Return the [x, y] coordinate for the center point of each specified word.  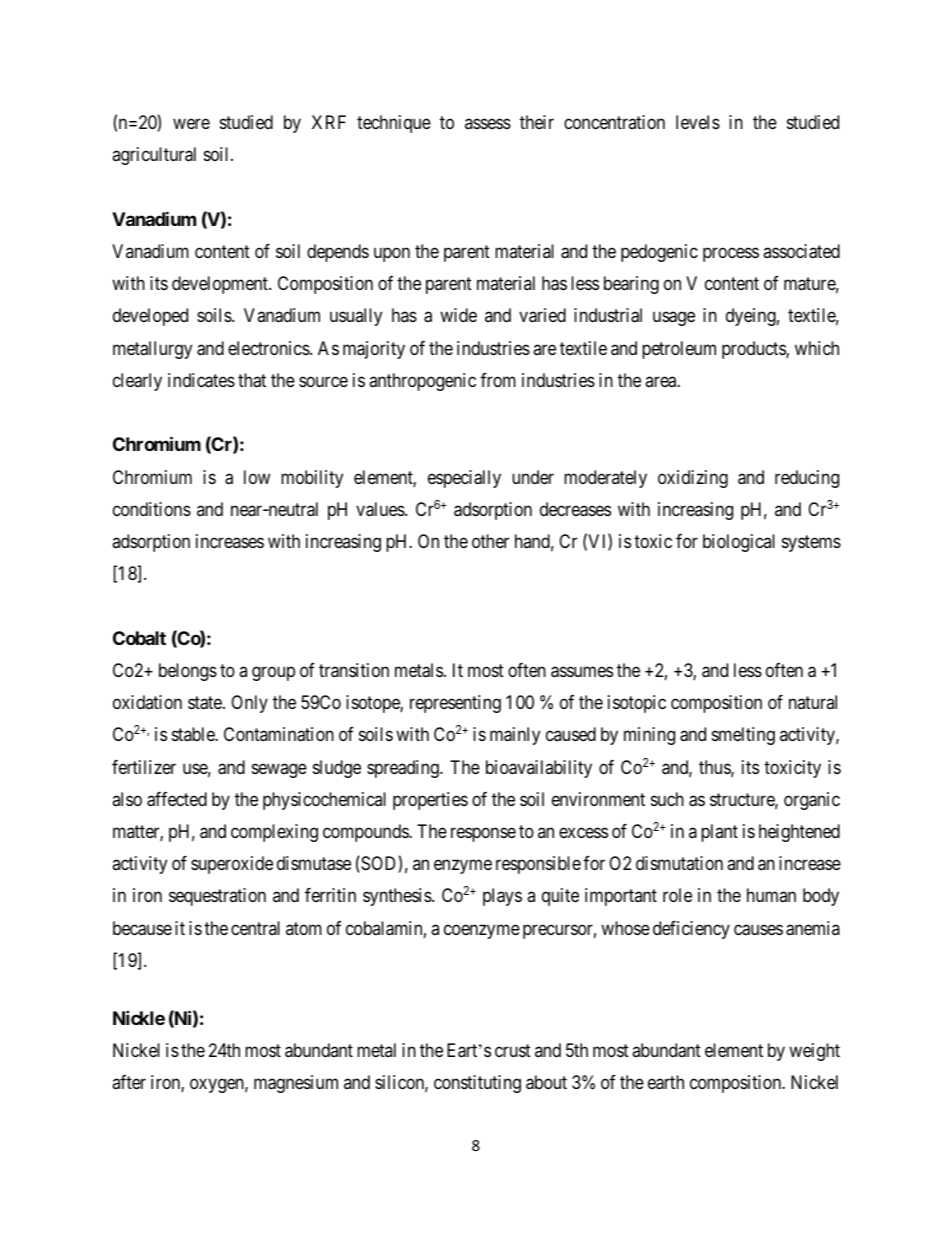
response [483, 834]
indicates [201, 380]
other [490, 541]
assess [488, 123]
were [191, 123]
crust [513, 1050]
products [754, 350]
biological [739, 543]
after [129, 1082]
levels [698, 122]
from [498, 380]
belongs [188, 672]
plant [719, 833]
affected [177, 799]
